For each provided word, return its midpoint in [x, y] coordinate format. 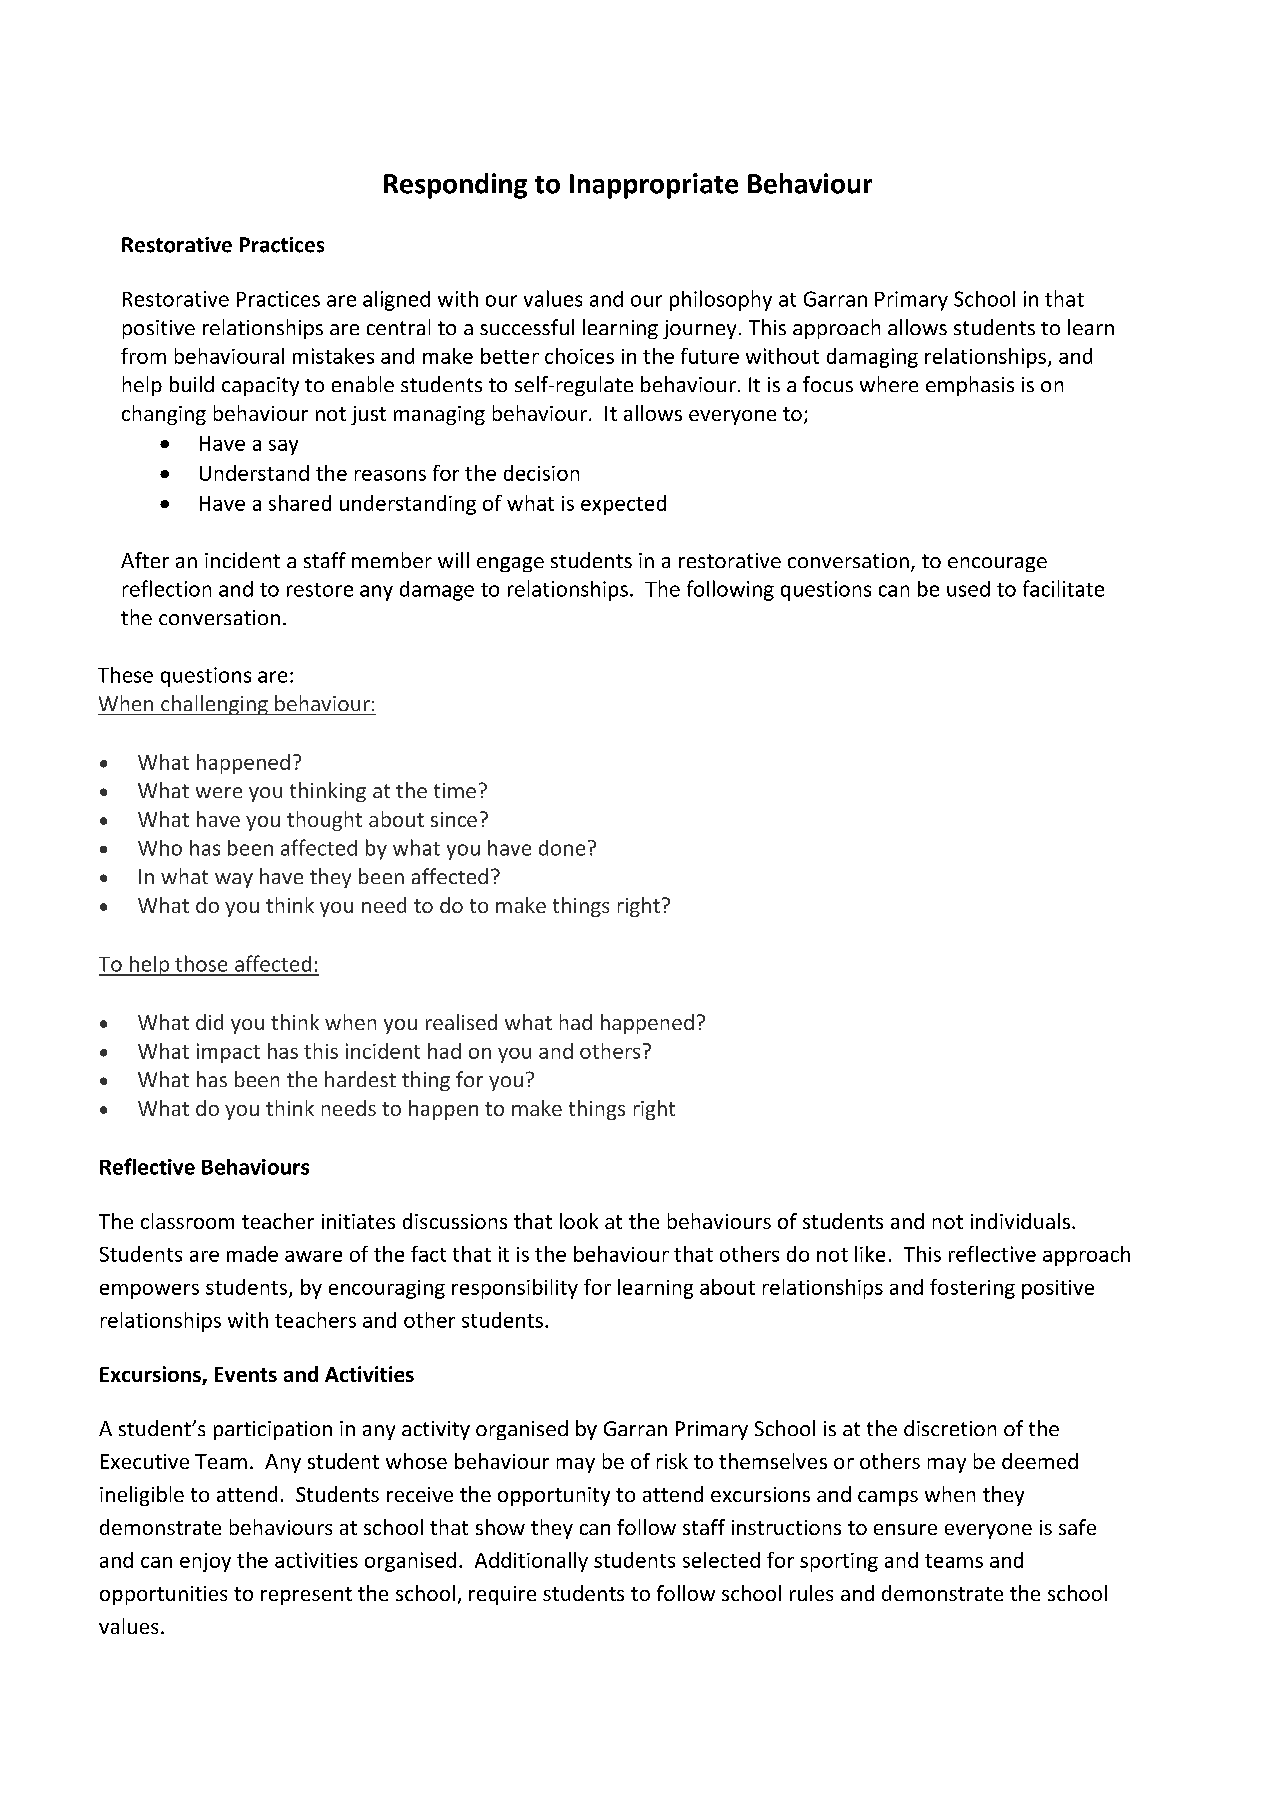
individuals [1020, 1221]
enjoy [205, 1562]
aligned [396, 301]
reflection [167, 588]
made [252, 1254]
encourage [997, 564]
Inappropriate [654, 186]
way [234, 880]
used [968, 589]
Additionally [531, 1562]
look [579, 1221]
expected [623, 505]
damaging [872, 358]
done [562, 848]
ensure [905, 1529]
